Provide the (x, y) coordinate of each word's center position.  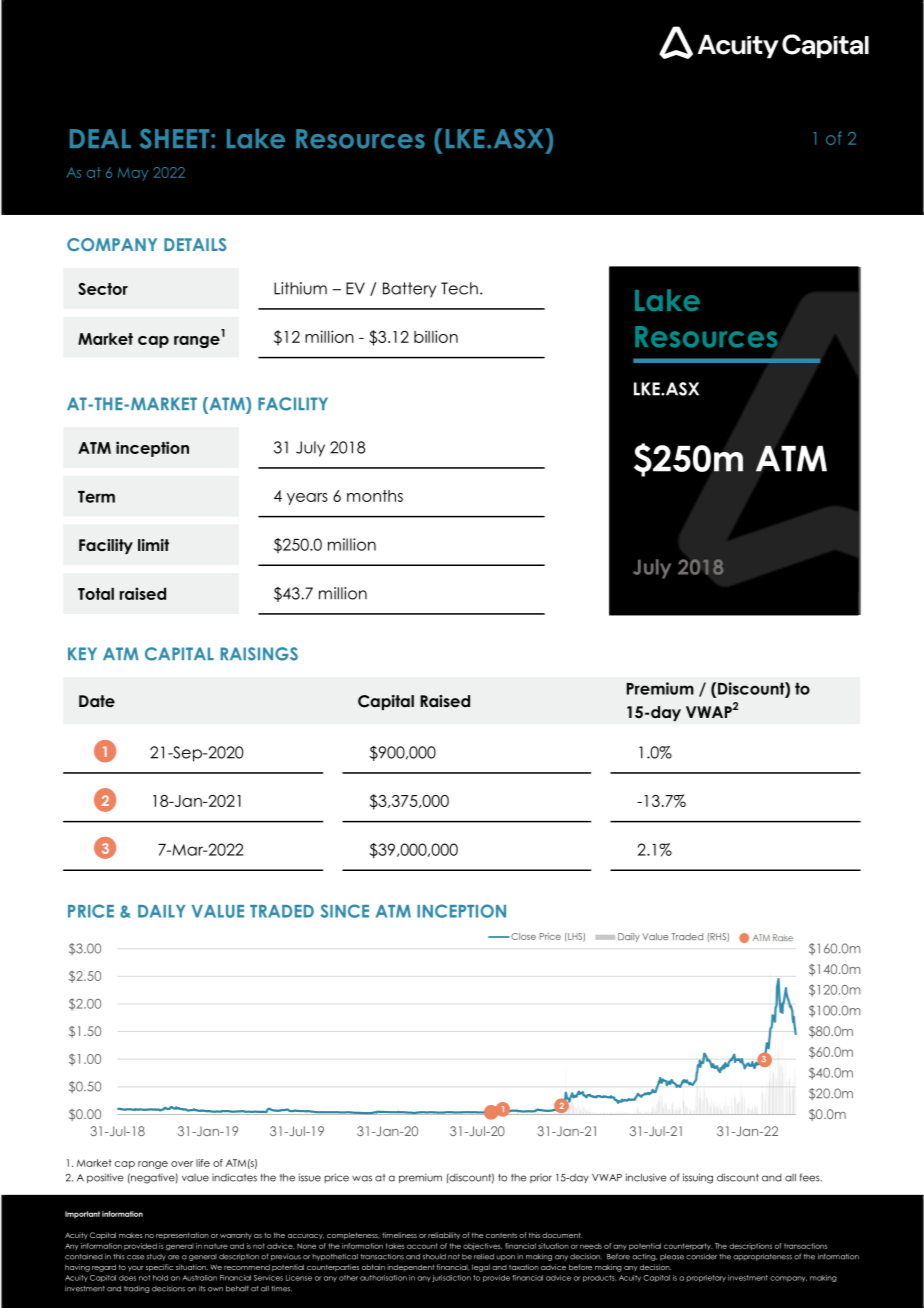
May (133, 174)
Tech (459, 288)
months (375, 496)
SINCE (344, 911)
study (156, 1257)
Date (97, 701)
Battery (409, 290)
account (422, 1246)
